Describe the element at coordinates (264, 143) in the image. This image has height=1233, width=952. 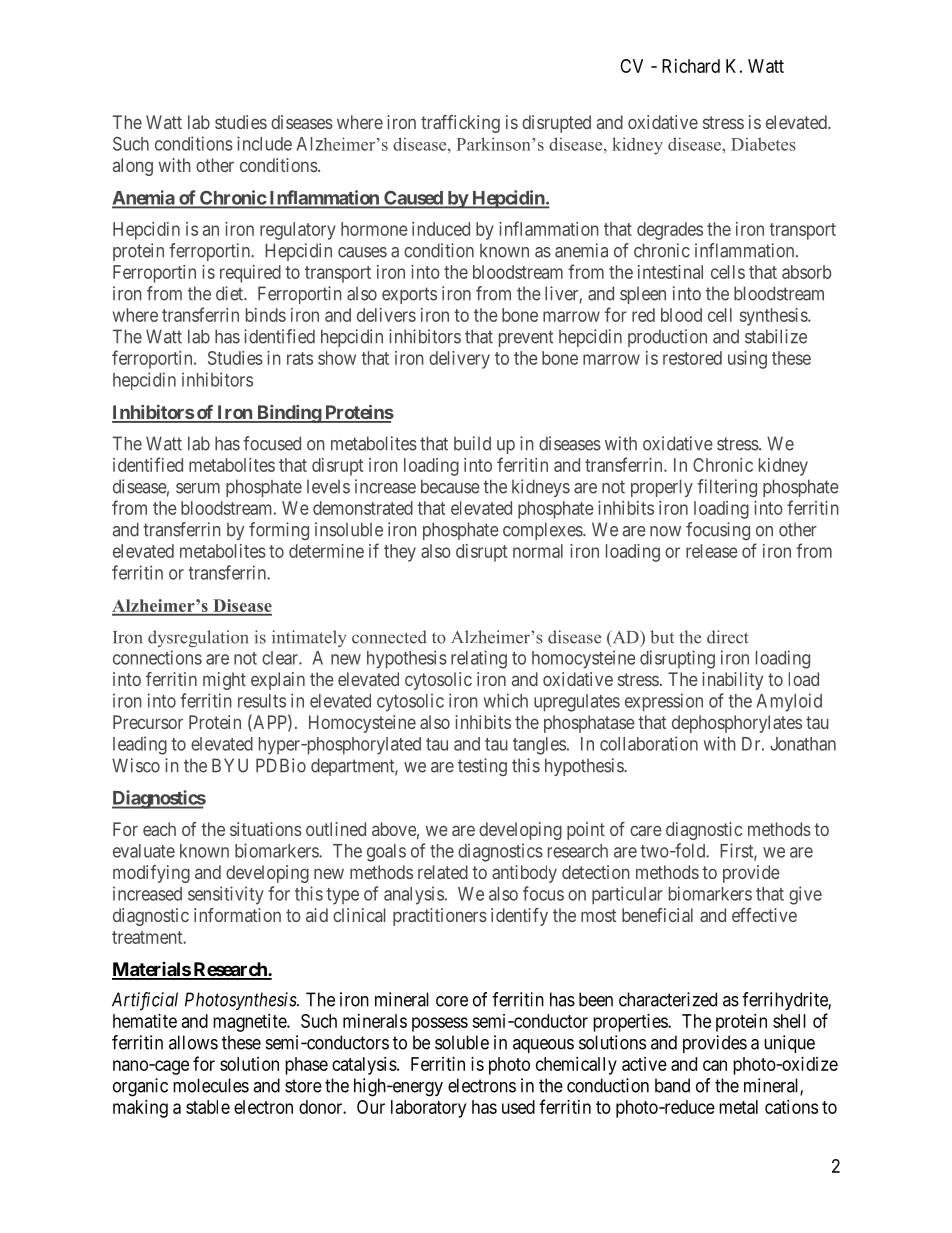
I see `include` at that location.
